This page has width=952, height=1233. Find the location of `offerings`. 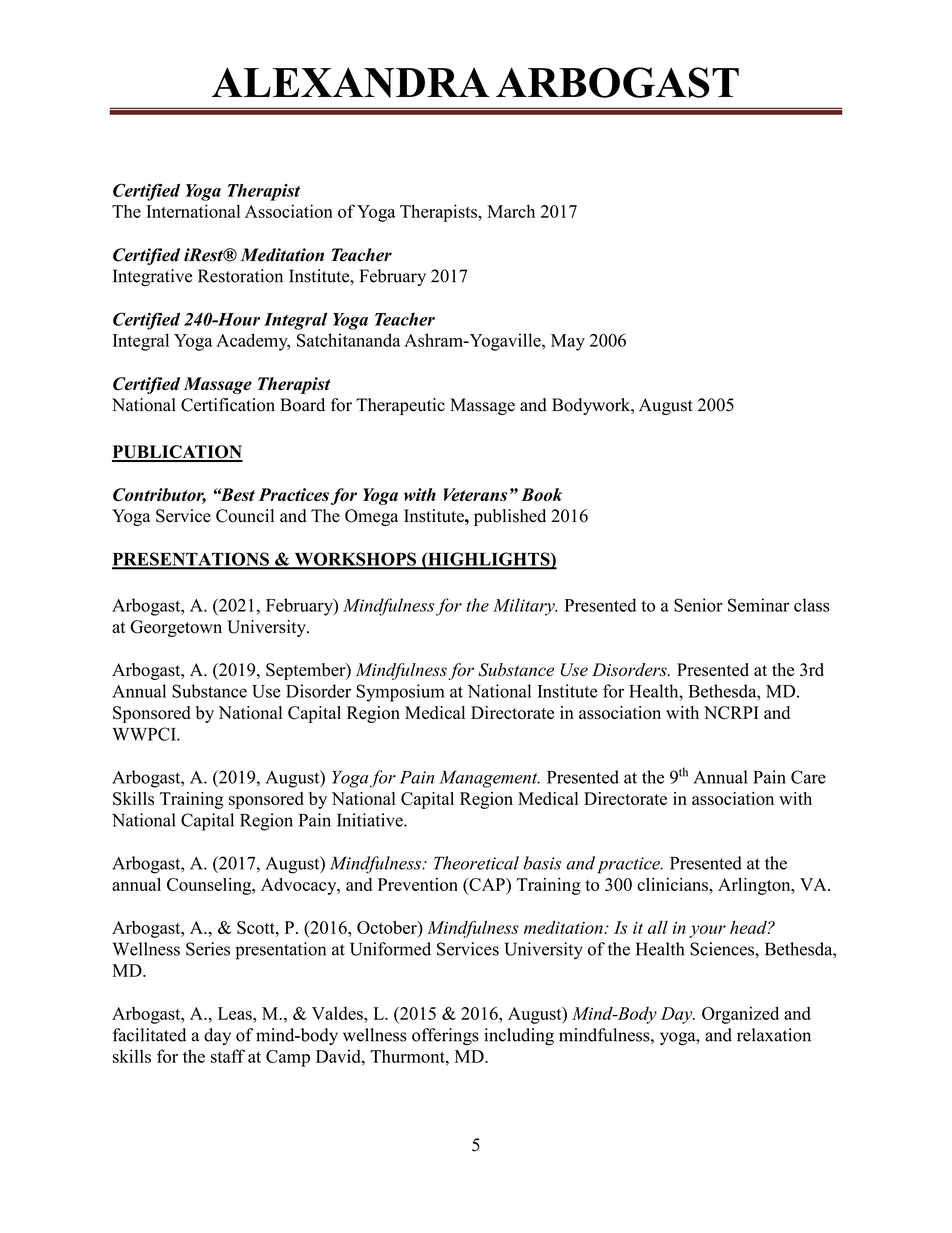

offerings is located at coordinates (445, 1037).
